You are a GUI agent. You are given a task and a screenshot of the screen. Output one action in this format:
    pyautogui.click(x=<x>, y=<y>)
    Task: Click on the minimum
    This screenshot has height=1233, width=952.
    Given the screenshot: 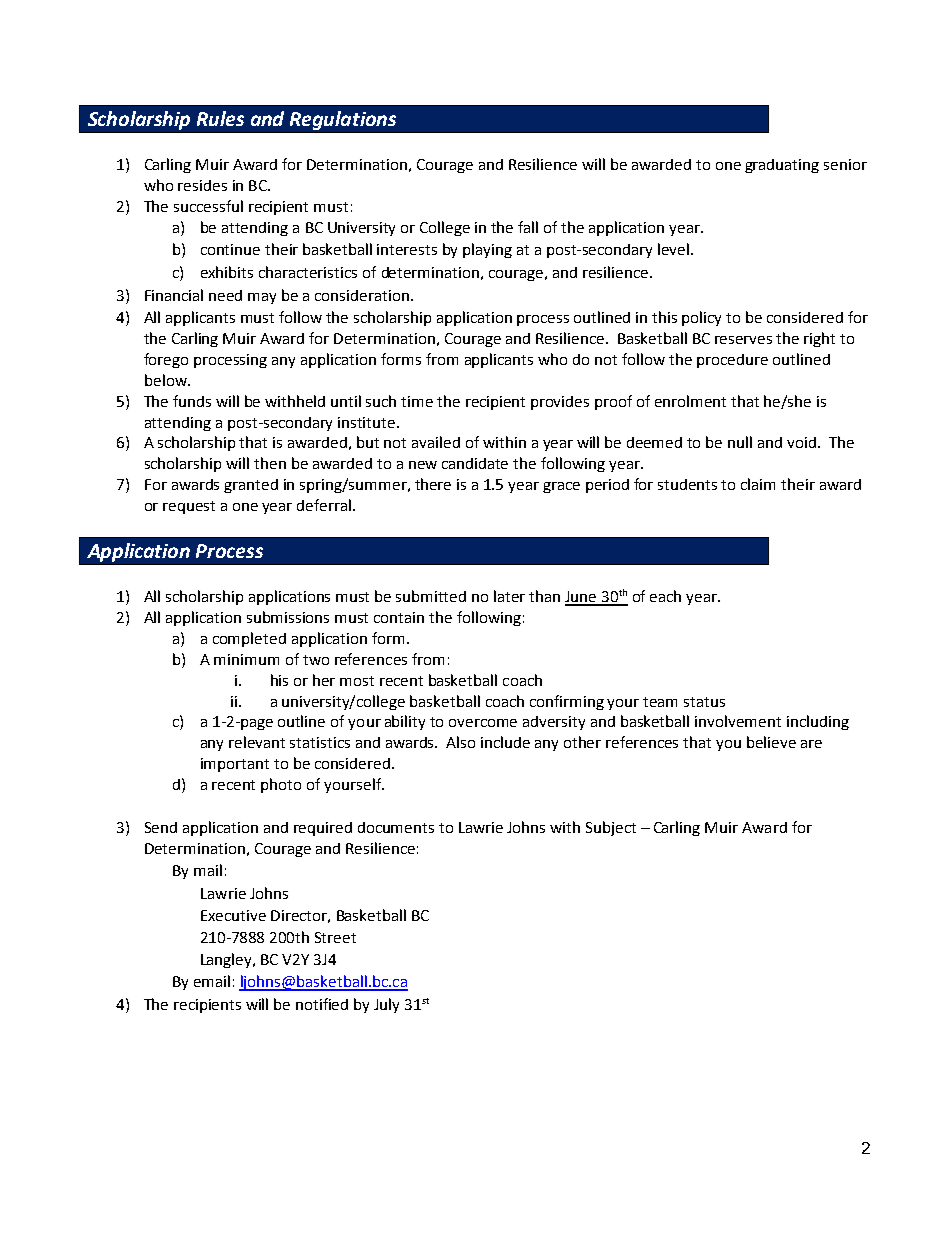 What is the action you would take?
    pyautogui.click(x=246, y=659)
